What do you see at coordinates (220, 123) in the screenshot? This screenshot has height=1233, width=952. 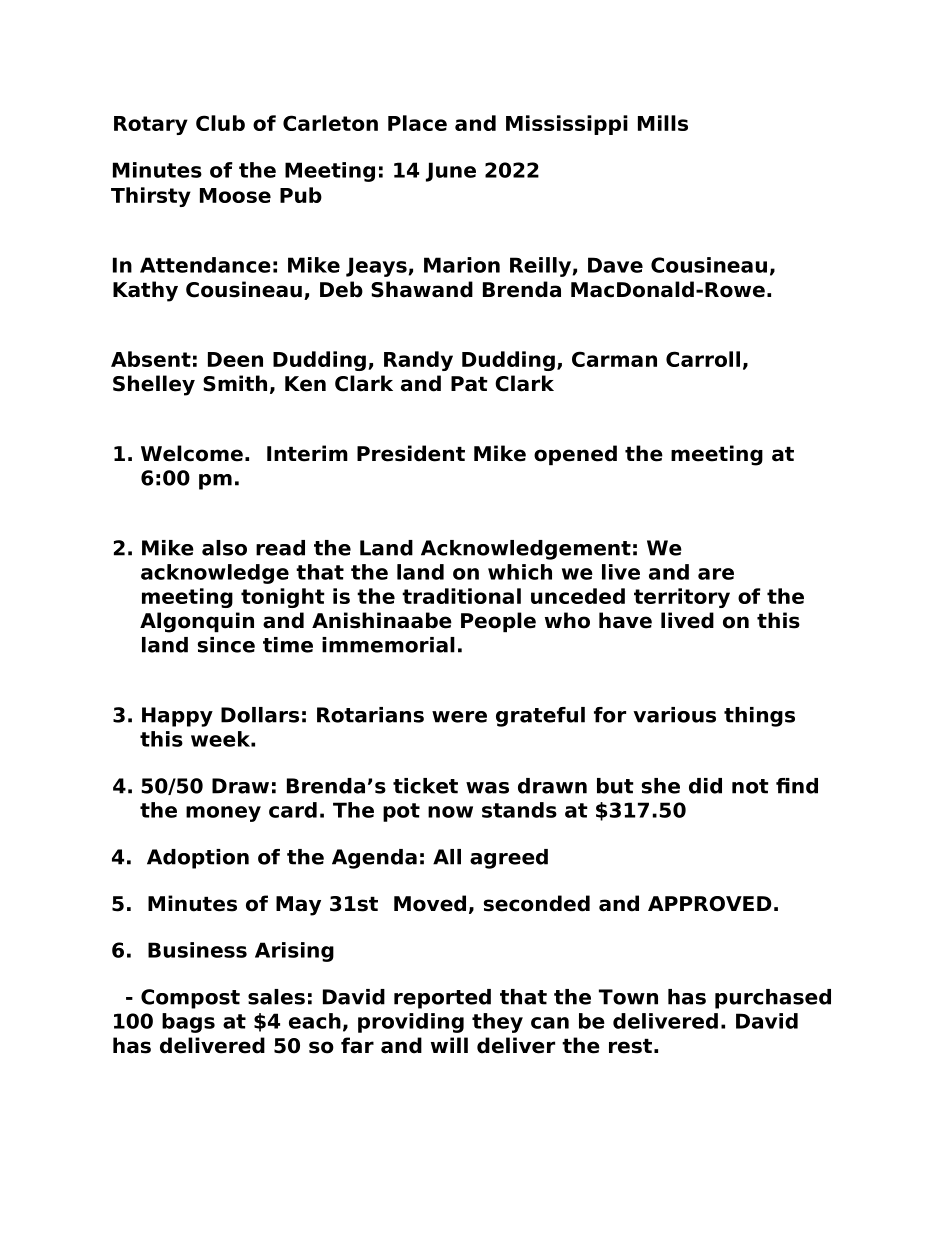 I see `Club` at bounding box center [220, 123].
